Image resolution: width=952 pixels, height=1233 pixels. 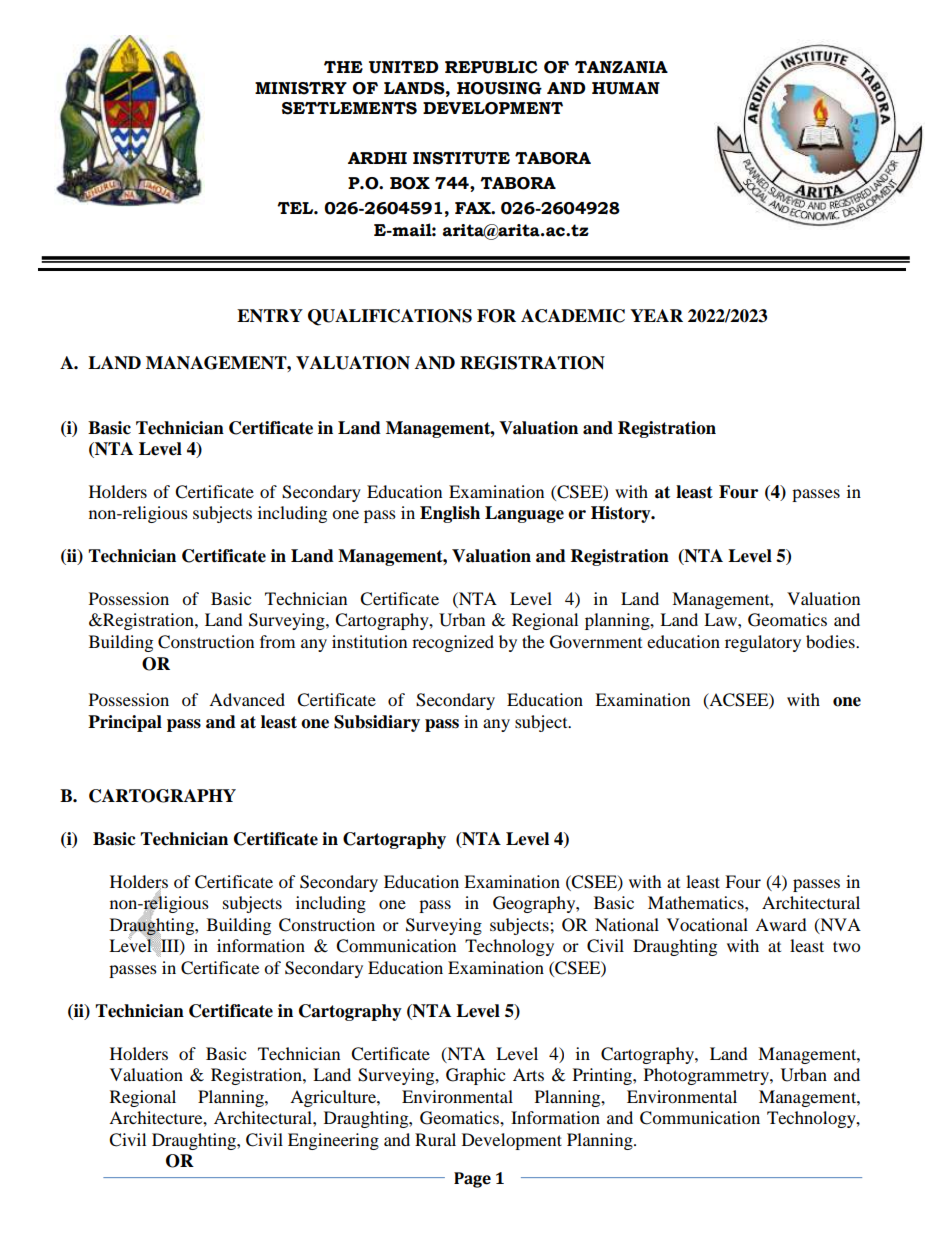 What do you see at coordinates (334, 1098) in the screenshot?
I see `Agriculture` at bounding box center [334, 1098].
